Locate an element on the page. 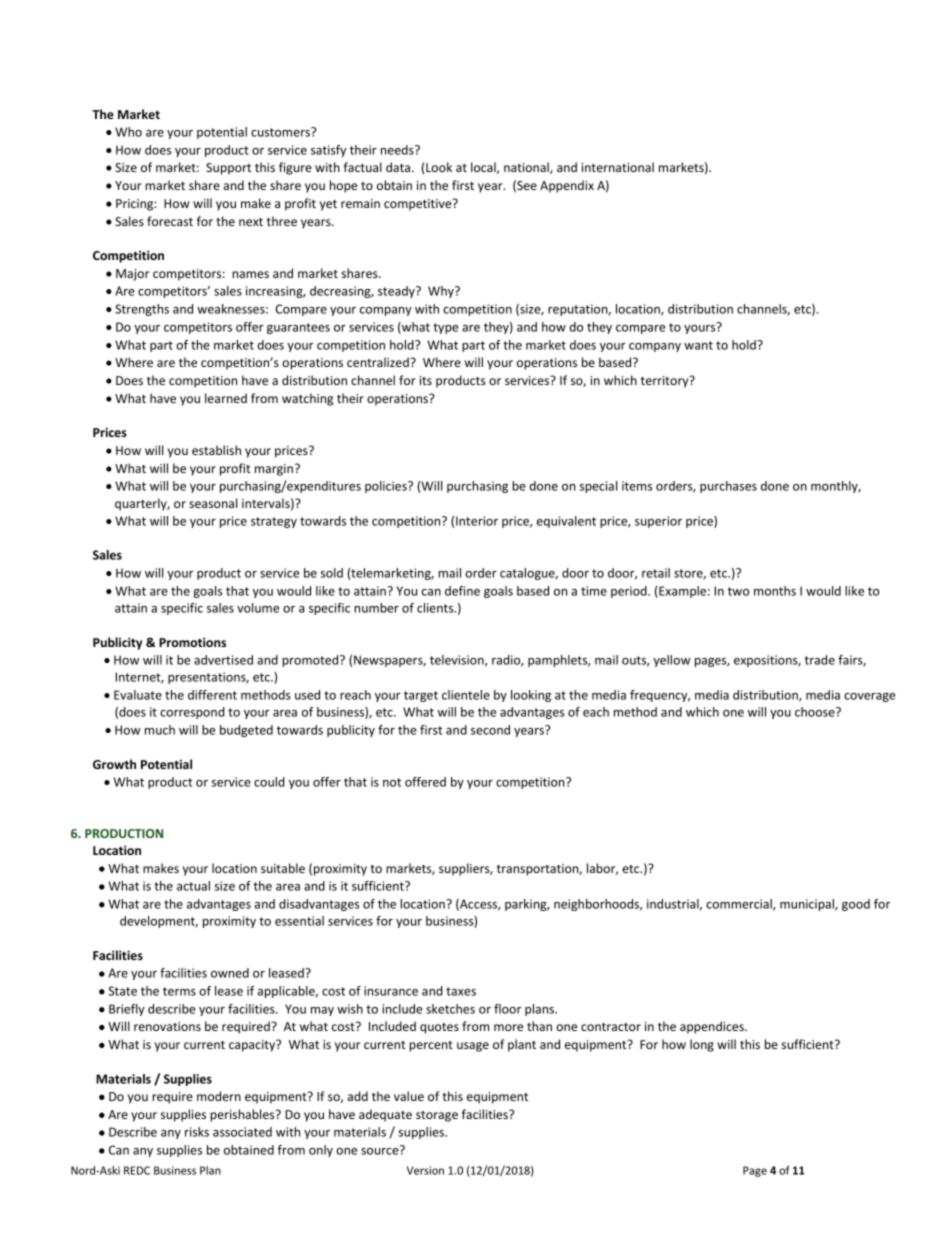  could is located at coordinates (269, 782).
